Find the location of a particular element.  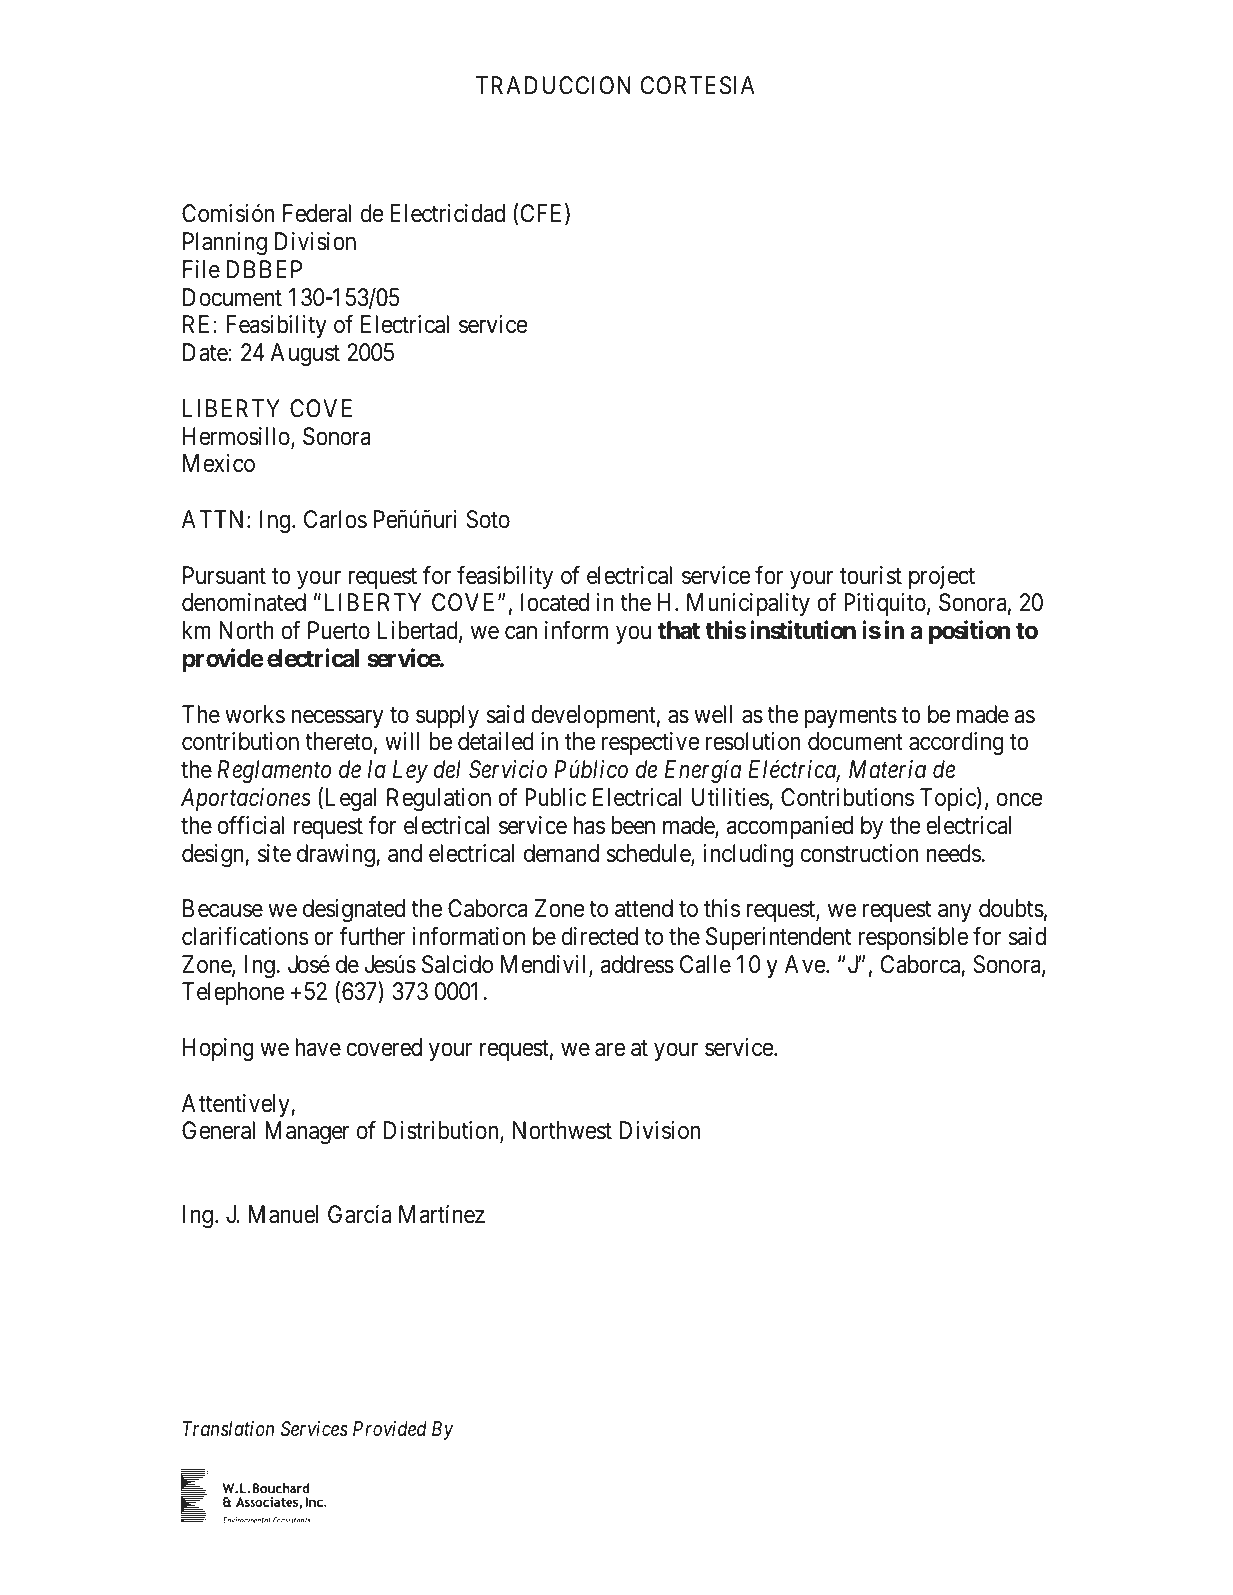

Federal is located at coordinates (317, 213).
